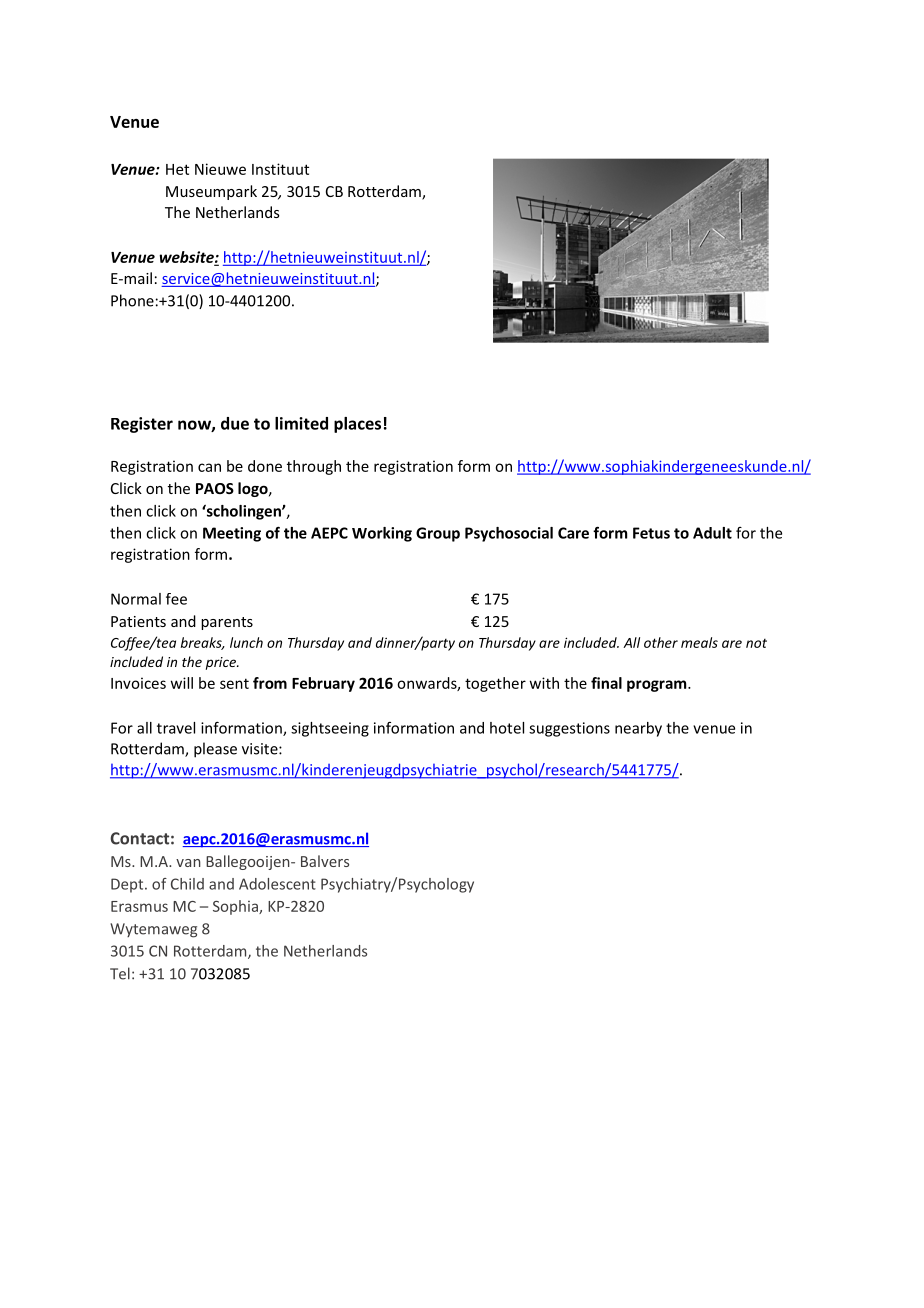 The height and width of the screenshot is (1308, 924). What do you see at coordinates (357, 425) in the screenshot?
I see `places` at bounding box center [357, 425].
